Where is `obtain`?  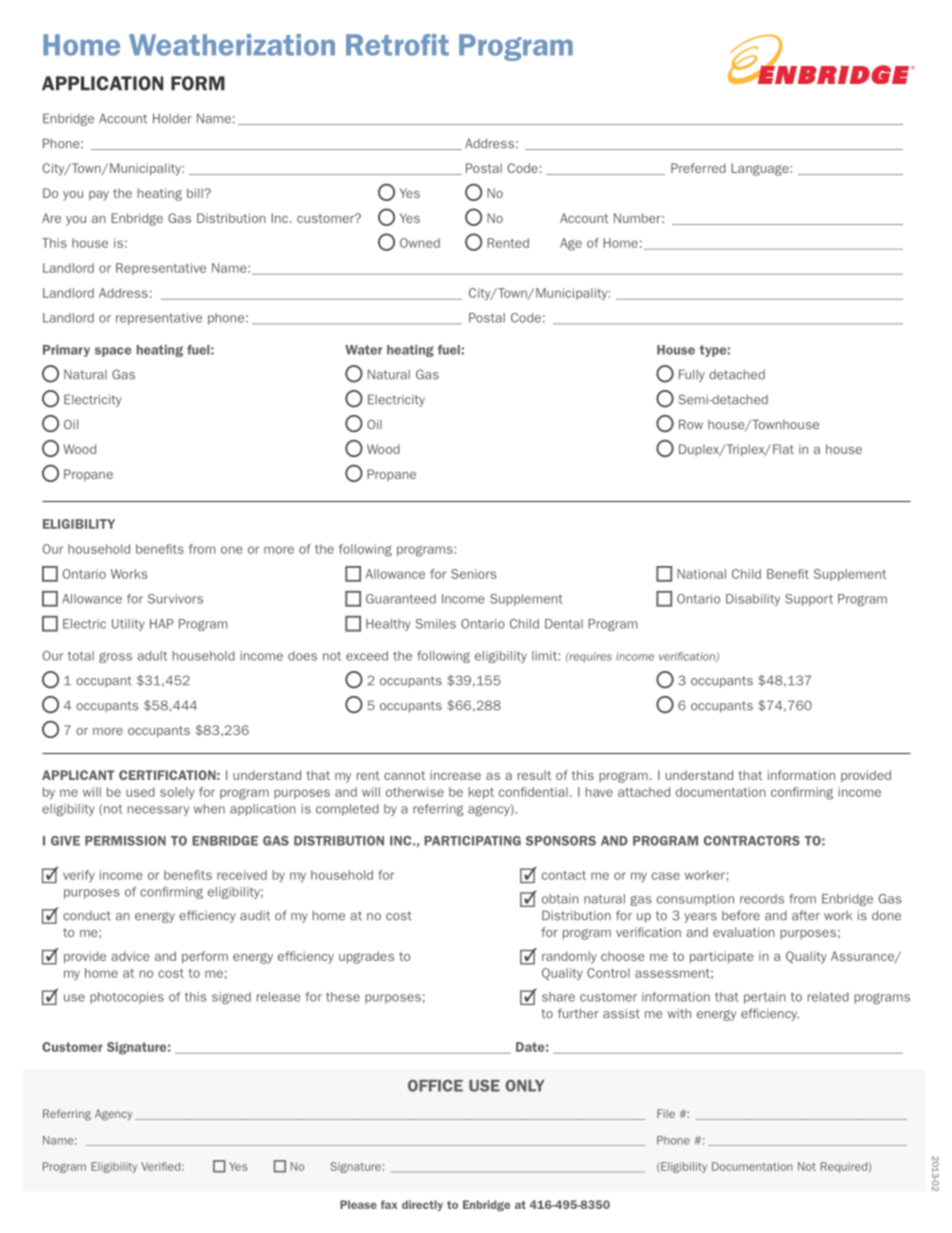 obtain is located at coordinates (560, 899).
